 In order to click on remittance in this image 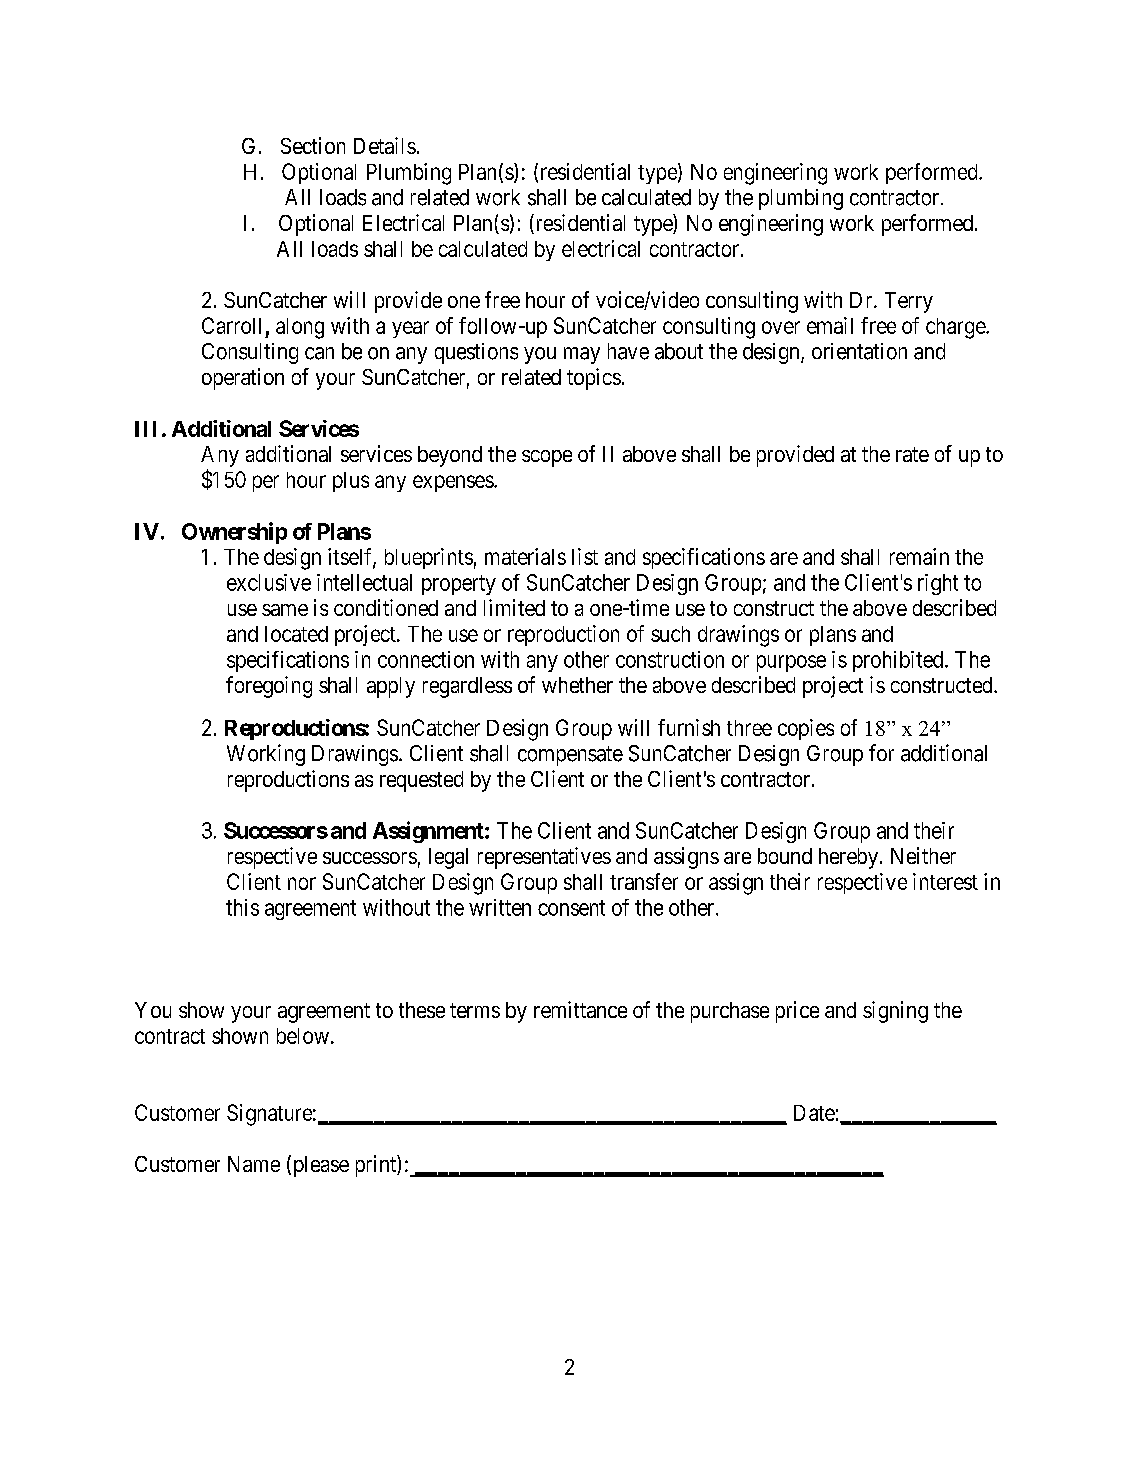, I will do `click(580, 1009)`.
